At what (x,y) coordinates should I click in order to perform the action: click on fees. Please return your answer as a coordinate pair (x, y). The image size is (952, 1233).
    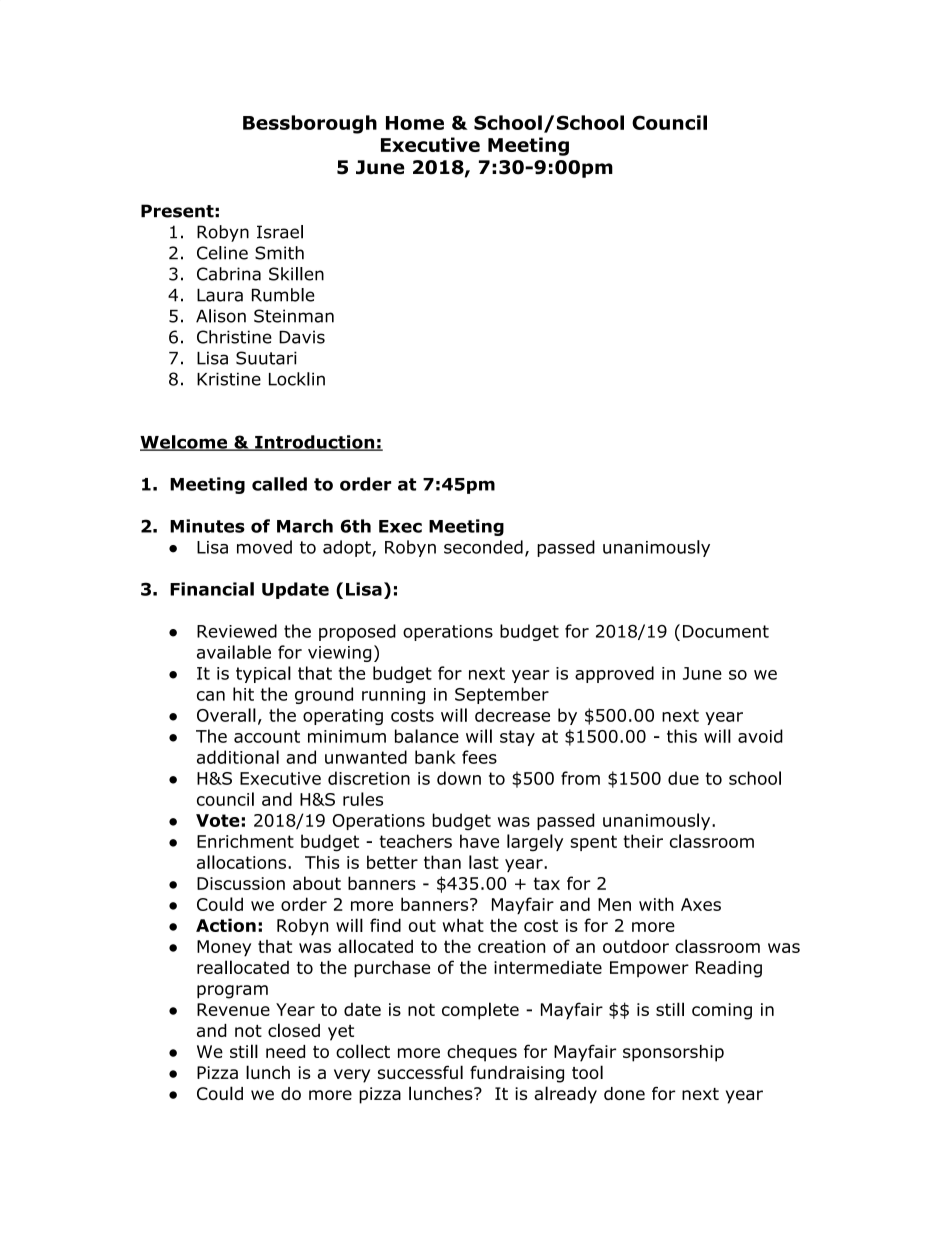
    Looking at the image, I should click on (479, 757).
